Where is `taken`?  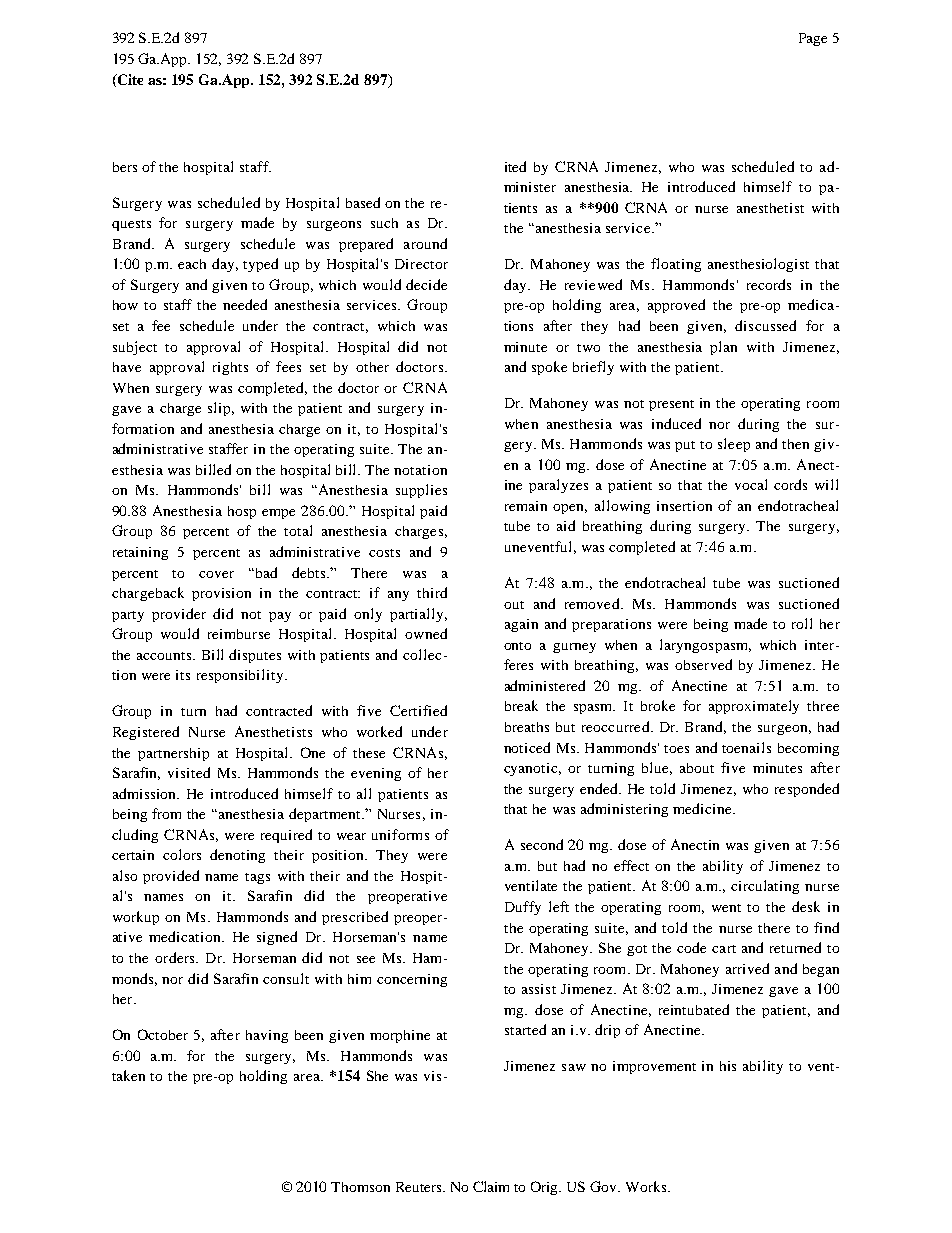 taken is located at coordinates (128, 1075).
